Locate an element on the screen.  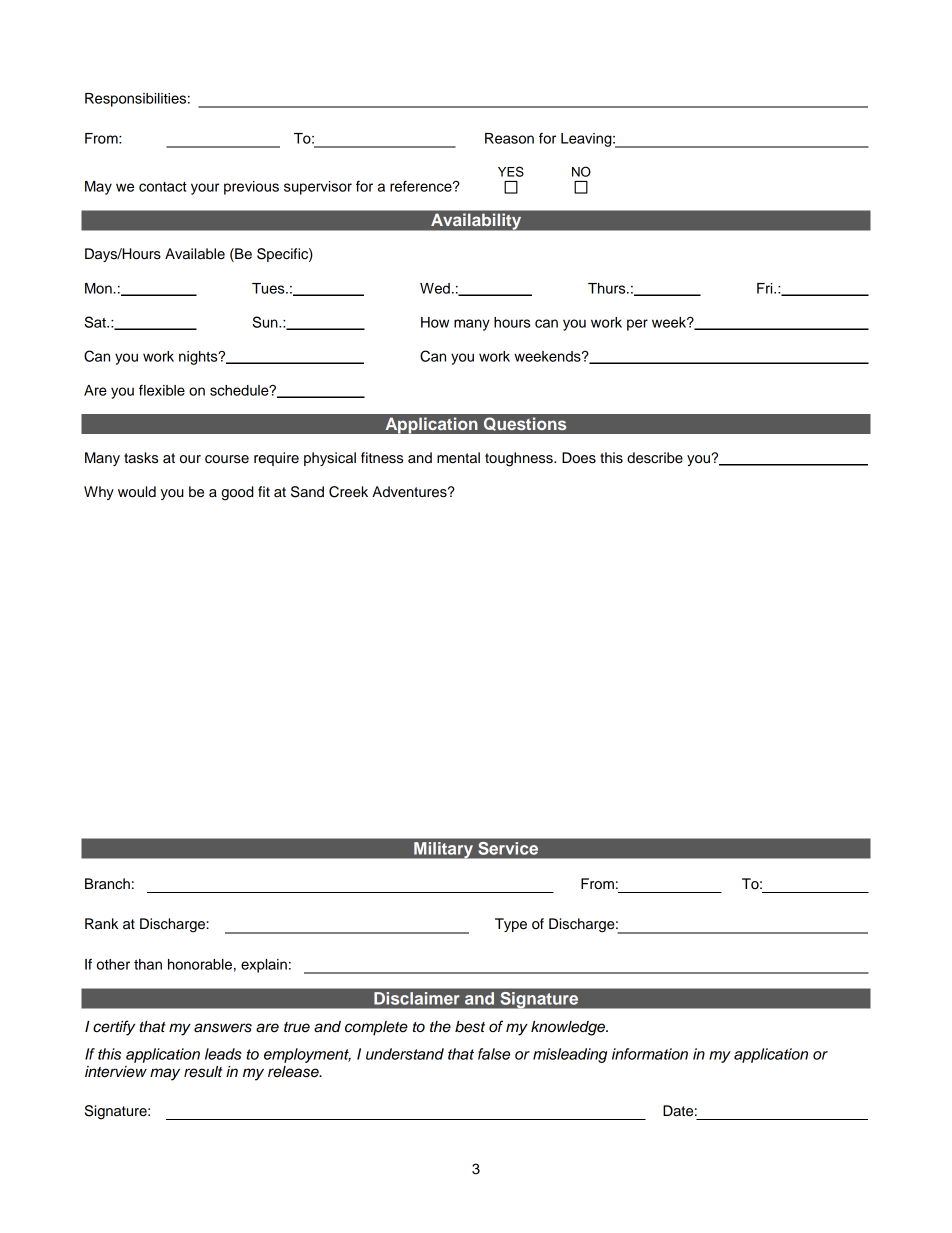
result is located at coordinates (203, 1072).
